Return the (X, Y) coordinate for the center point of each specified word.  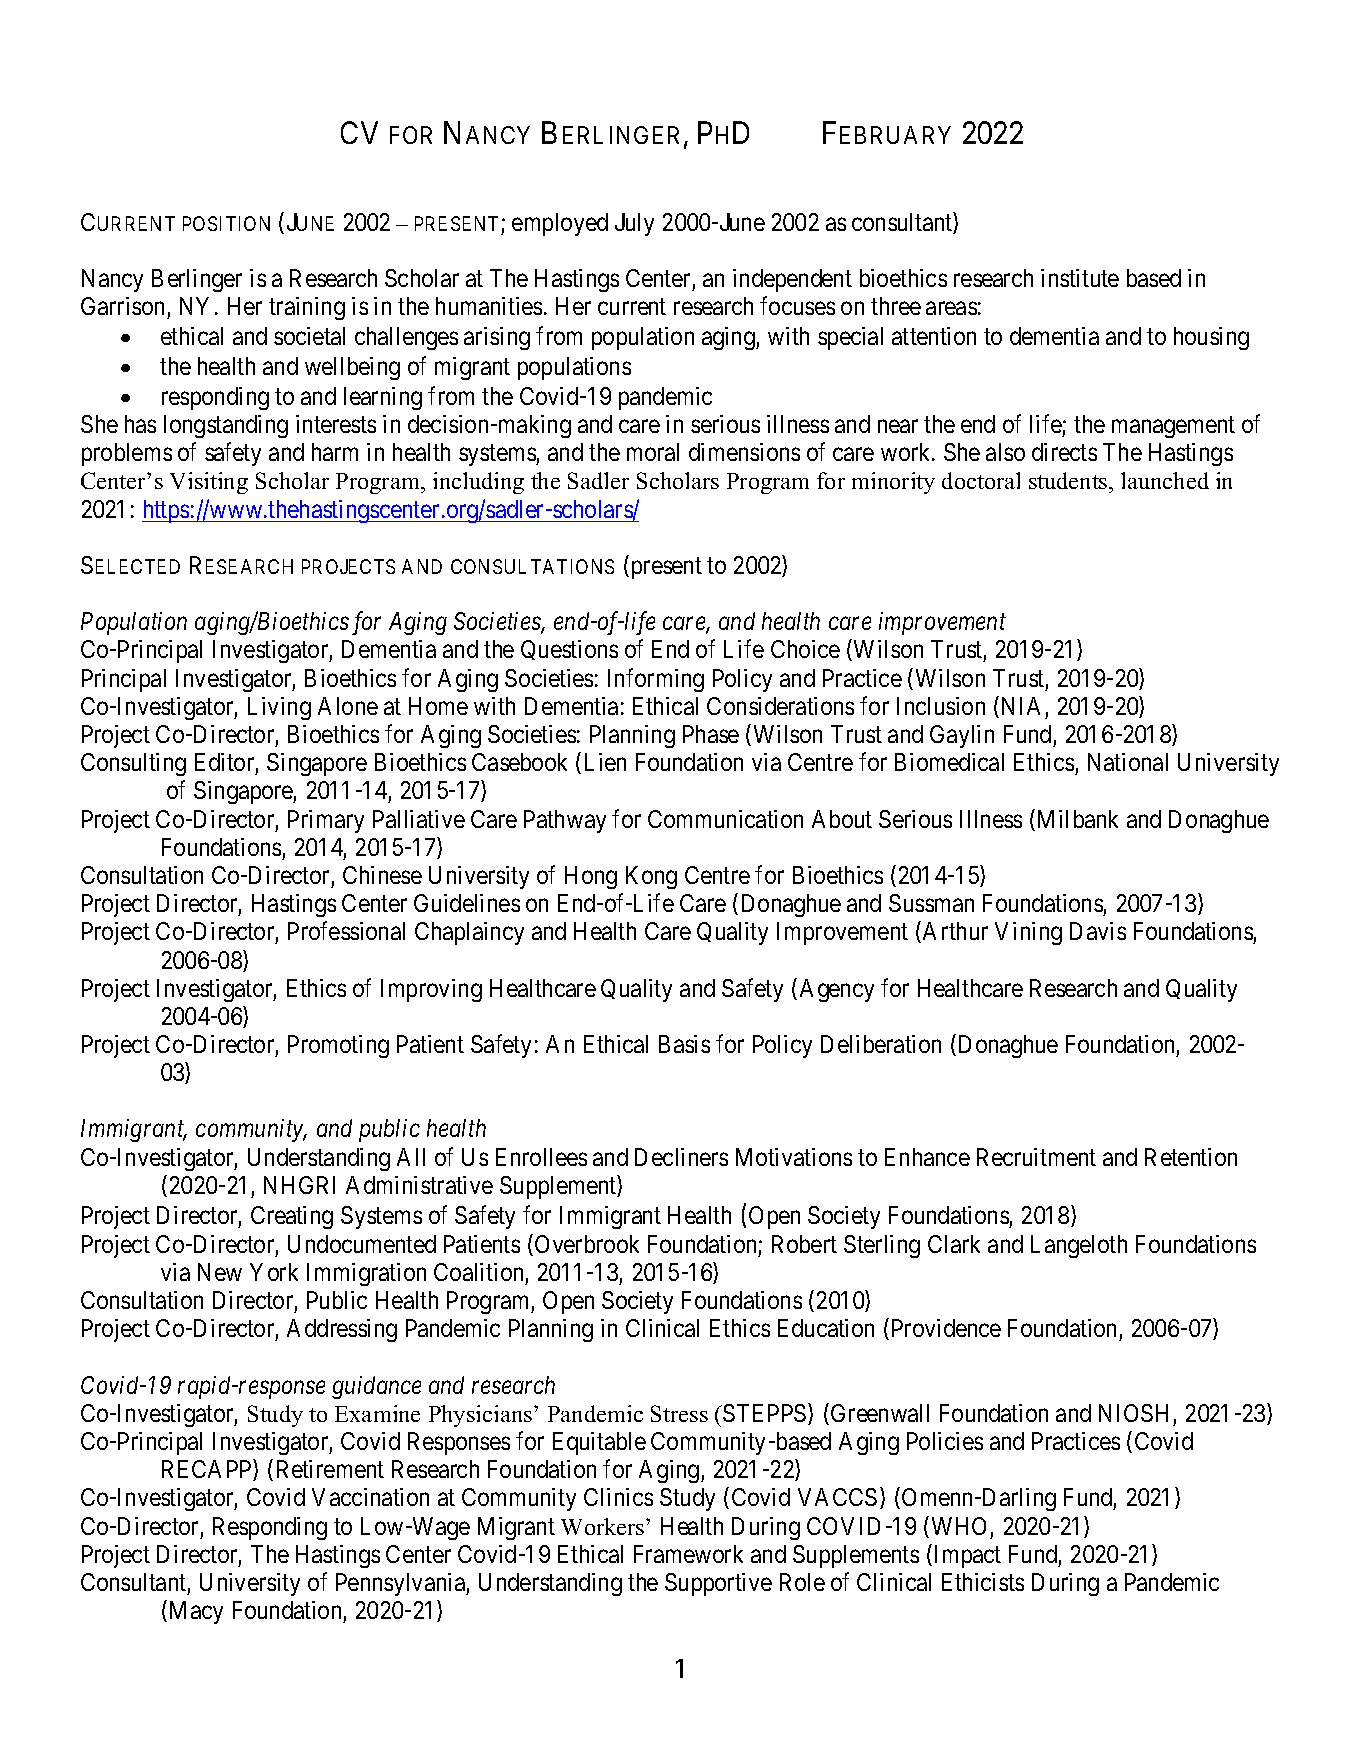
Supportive (718, 1584)
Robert (804, 1244)
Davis (1098, 931)
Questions (569, 650)
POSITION (226, 223)
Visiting (209, 483)
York (274, 1272)
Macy (196, 1612)
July (634, 224)
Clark (954, 1244)
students (1069, 480)
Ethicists (983, 1582)
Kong (651, 877)
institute (1080, 278)
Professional (346, 931)
